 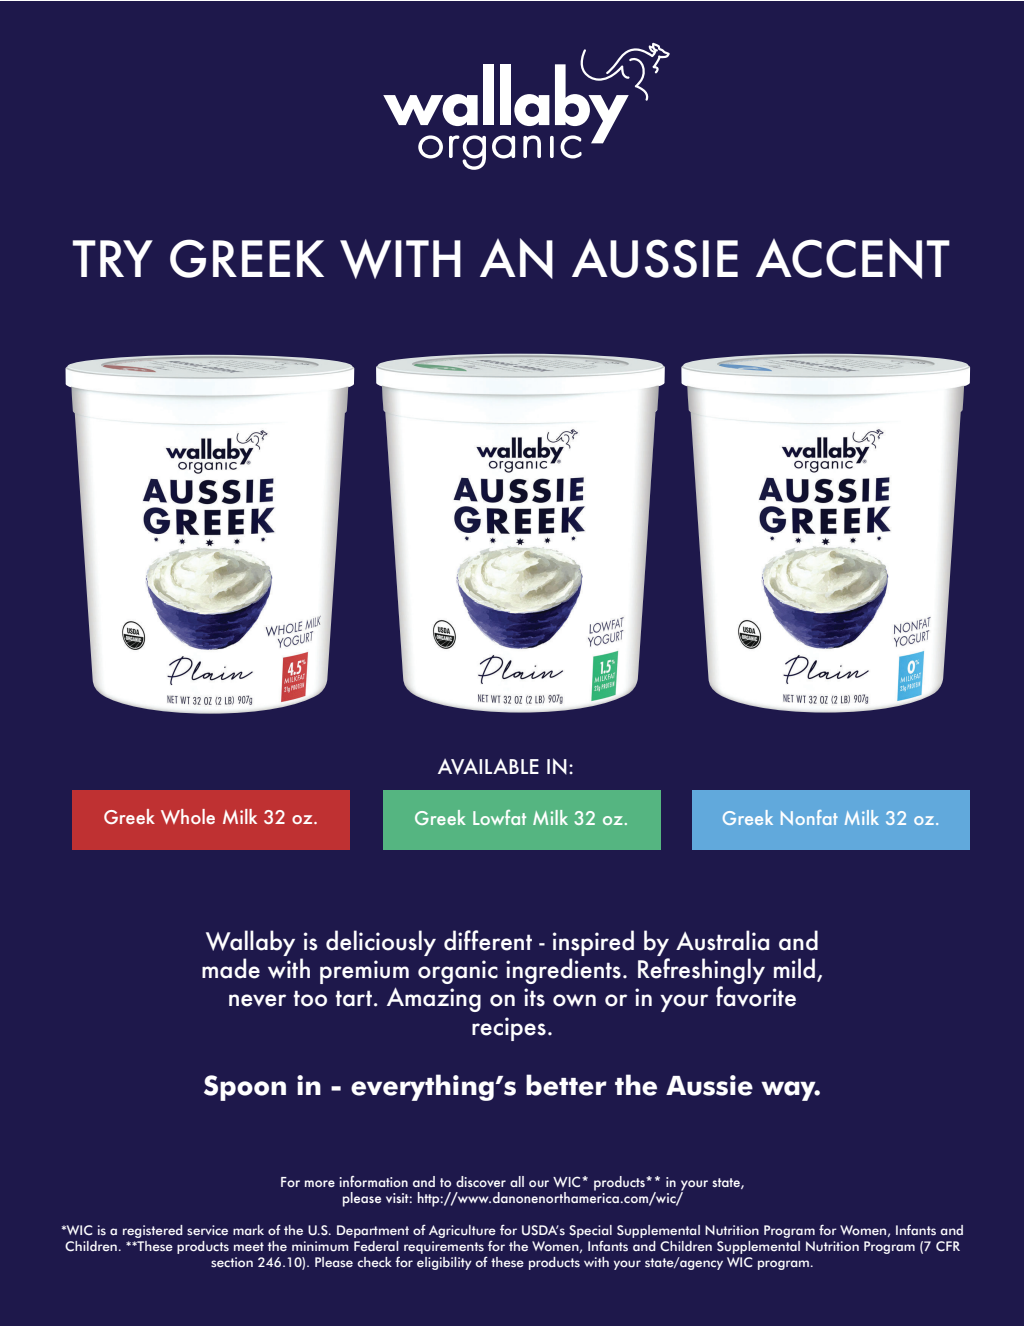 What do you see at coordinates (722, 940) in the image?
I see `Australia` at bounding box center [722, 940].
